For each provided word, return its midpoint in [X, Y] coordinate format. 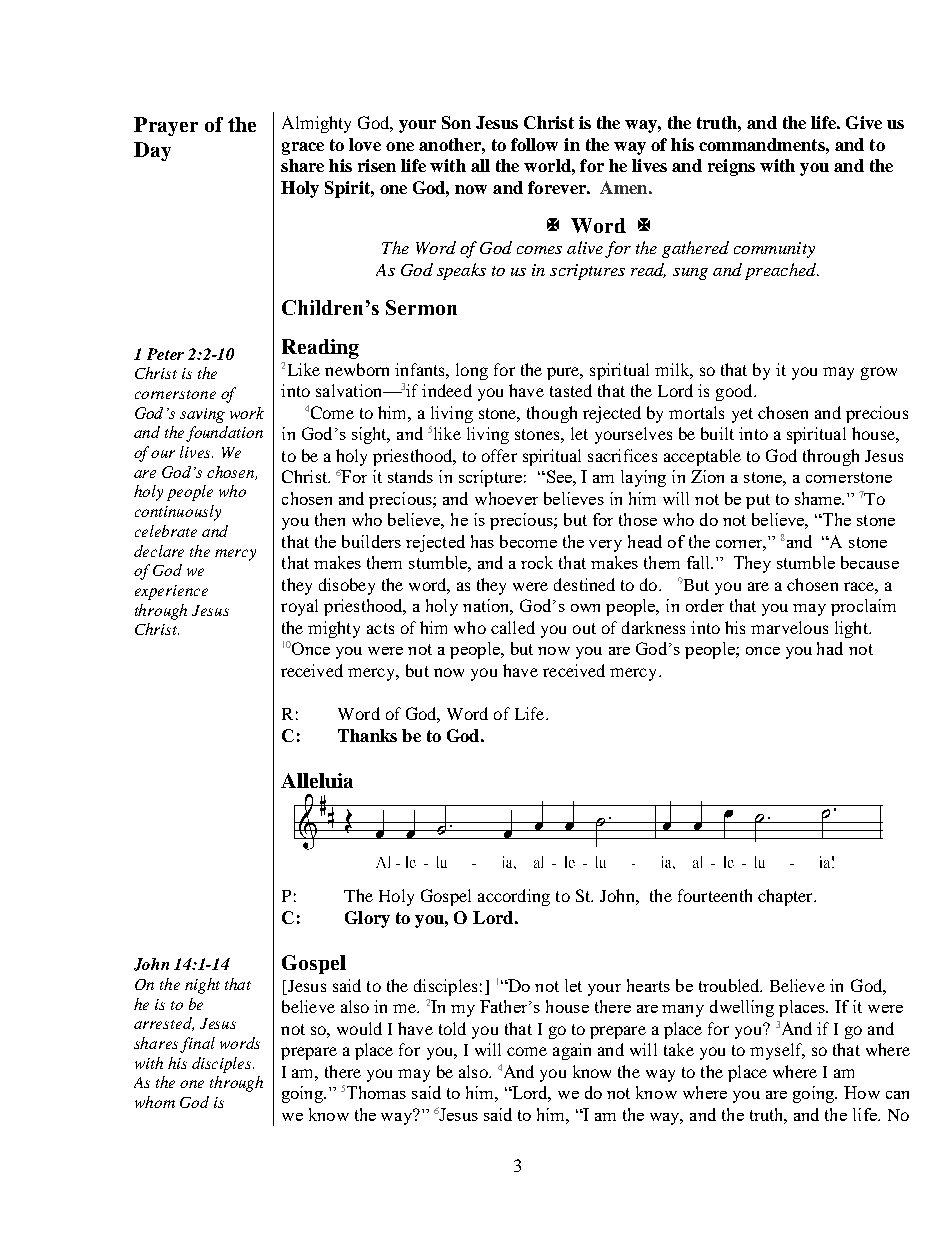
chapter [786, 897]
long [472, 371]
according [514, 897]
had [830, 648]
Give [864, 122]
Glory [367, 919]
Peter [165, 354]
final [197, 1045]
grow [879, 373]
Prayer [166, 126]
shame [819, 498]
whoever [506, 498]
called [513, 627]
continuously [178, 513]
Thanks [367, 735]
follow [534, 144]
